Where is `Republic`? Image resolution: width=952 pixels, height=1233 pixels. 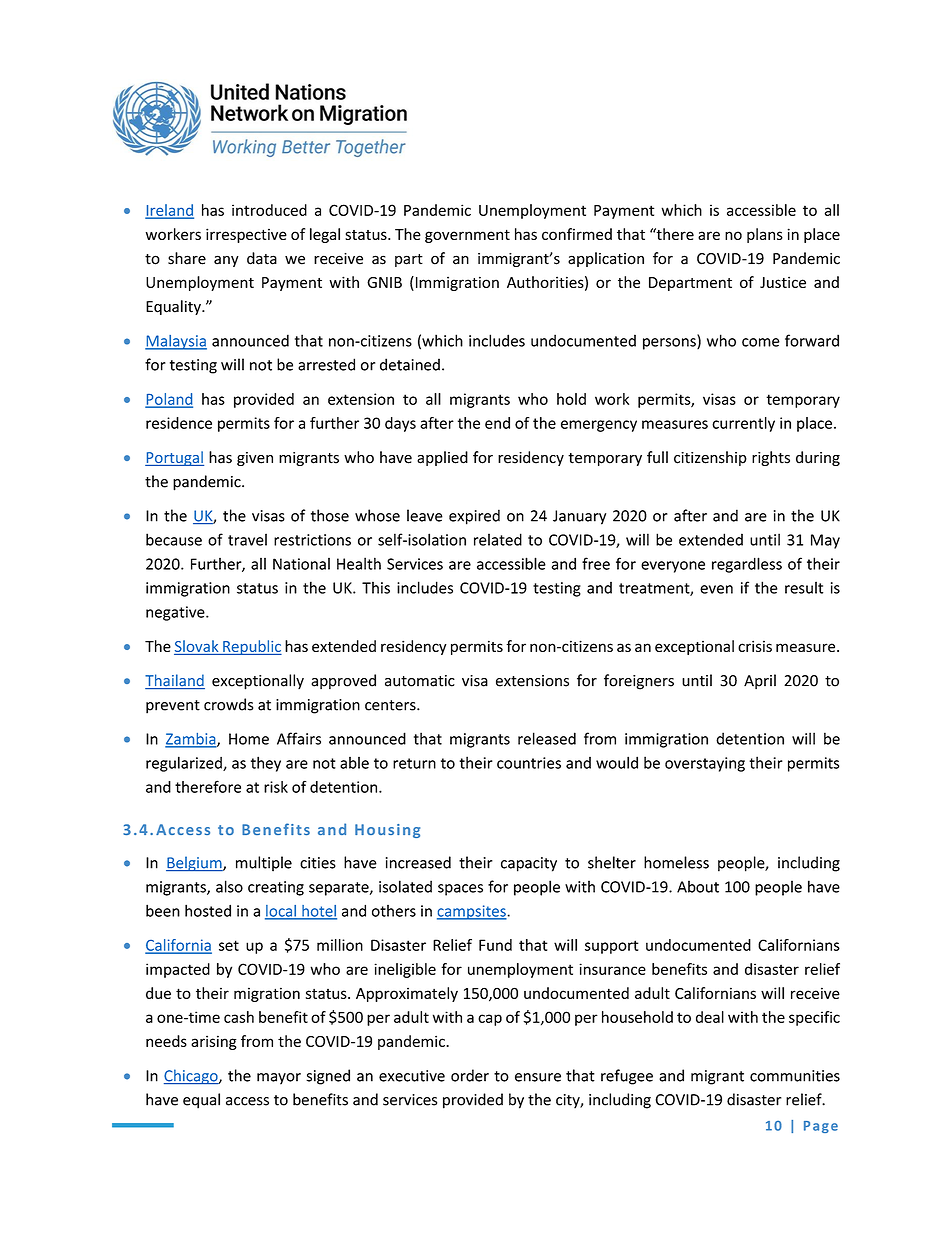 Republic is located at coordinates (251, 647).
